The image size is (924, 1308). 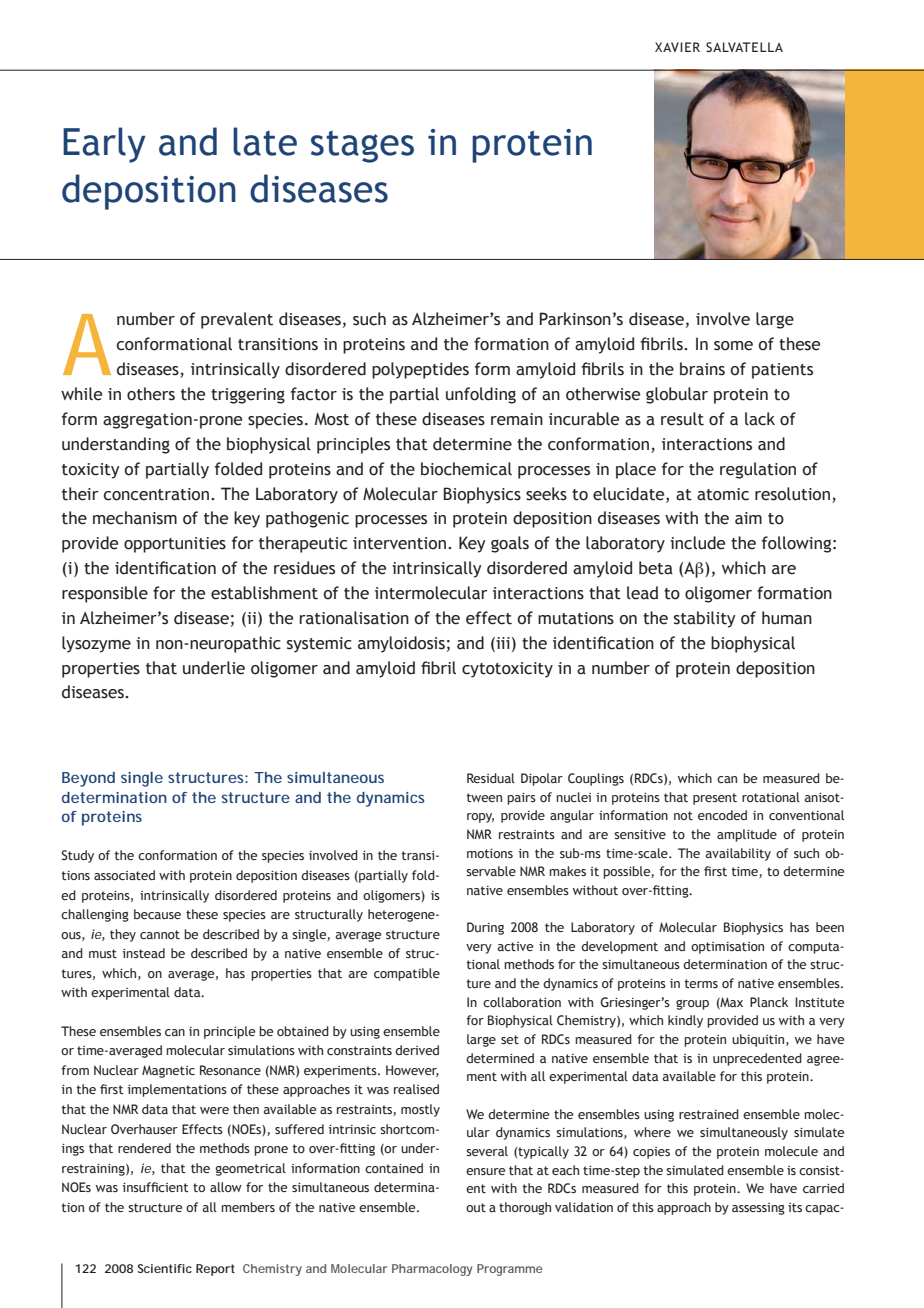 What do you see at coordinates (157, 914) in the document?
I see `because` at bounding box center [157, 914].
